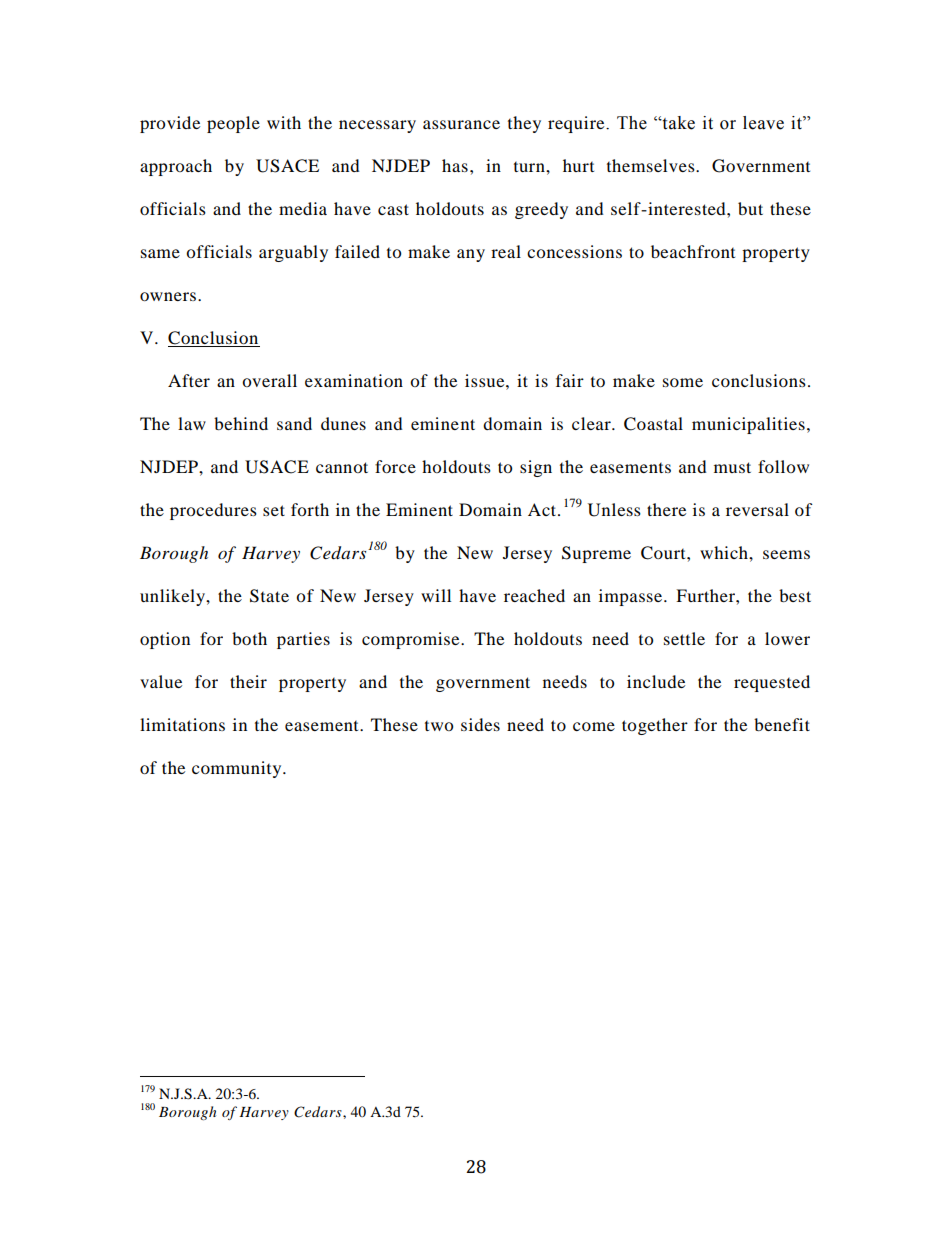 This image has width=952, height=1233. I want to click on assurance, so click(461, 124).
